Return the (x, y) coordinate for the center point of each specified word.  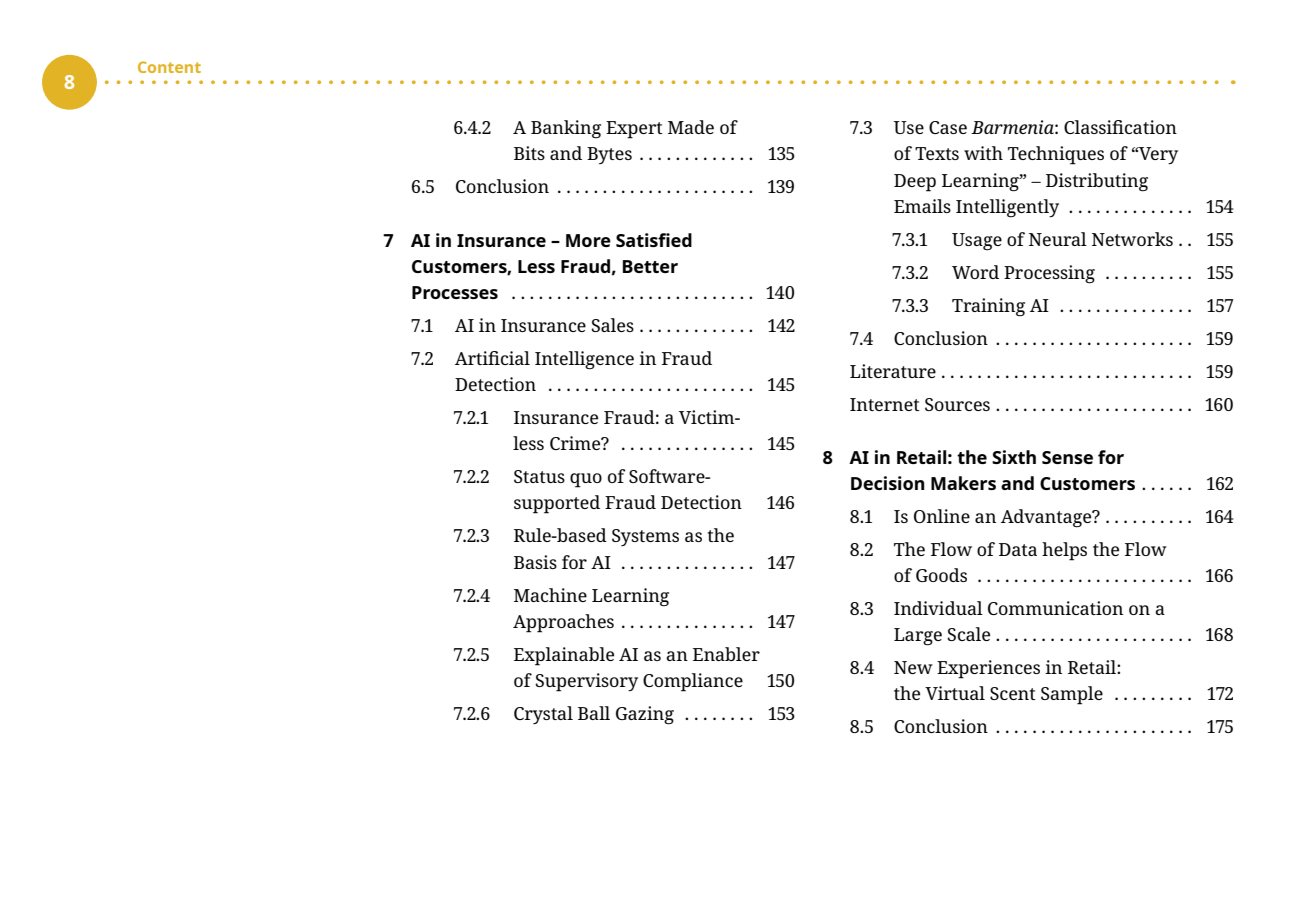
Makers (963, 483)
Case (948, 127)
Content (169, 67)
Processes (455, 292)
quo (586, 480)
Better (650, 266)
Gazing (645, 715)
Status (539, 476)
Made (691, 127)
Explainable (564, 656)
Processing (1049, 274)
